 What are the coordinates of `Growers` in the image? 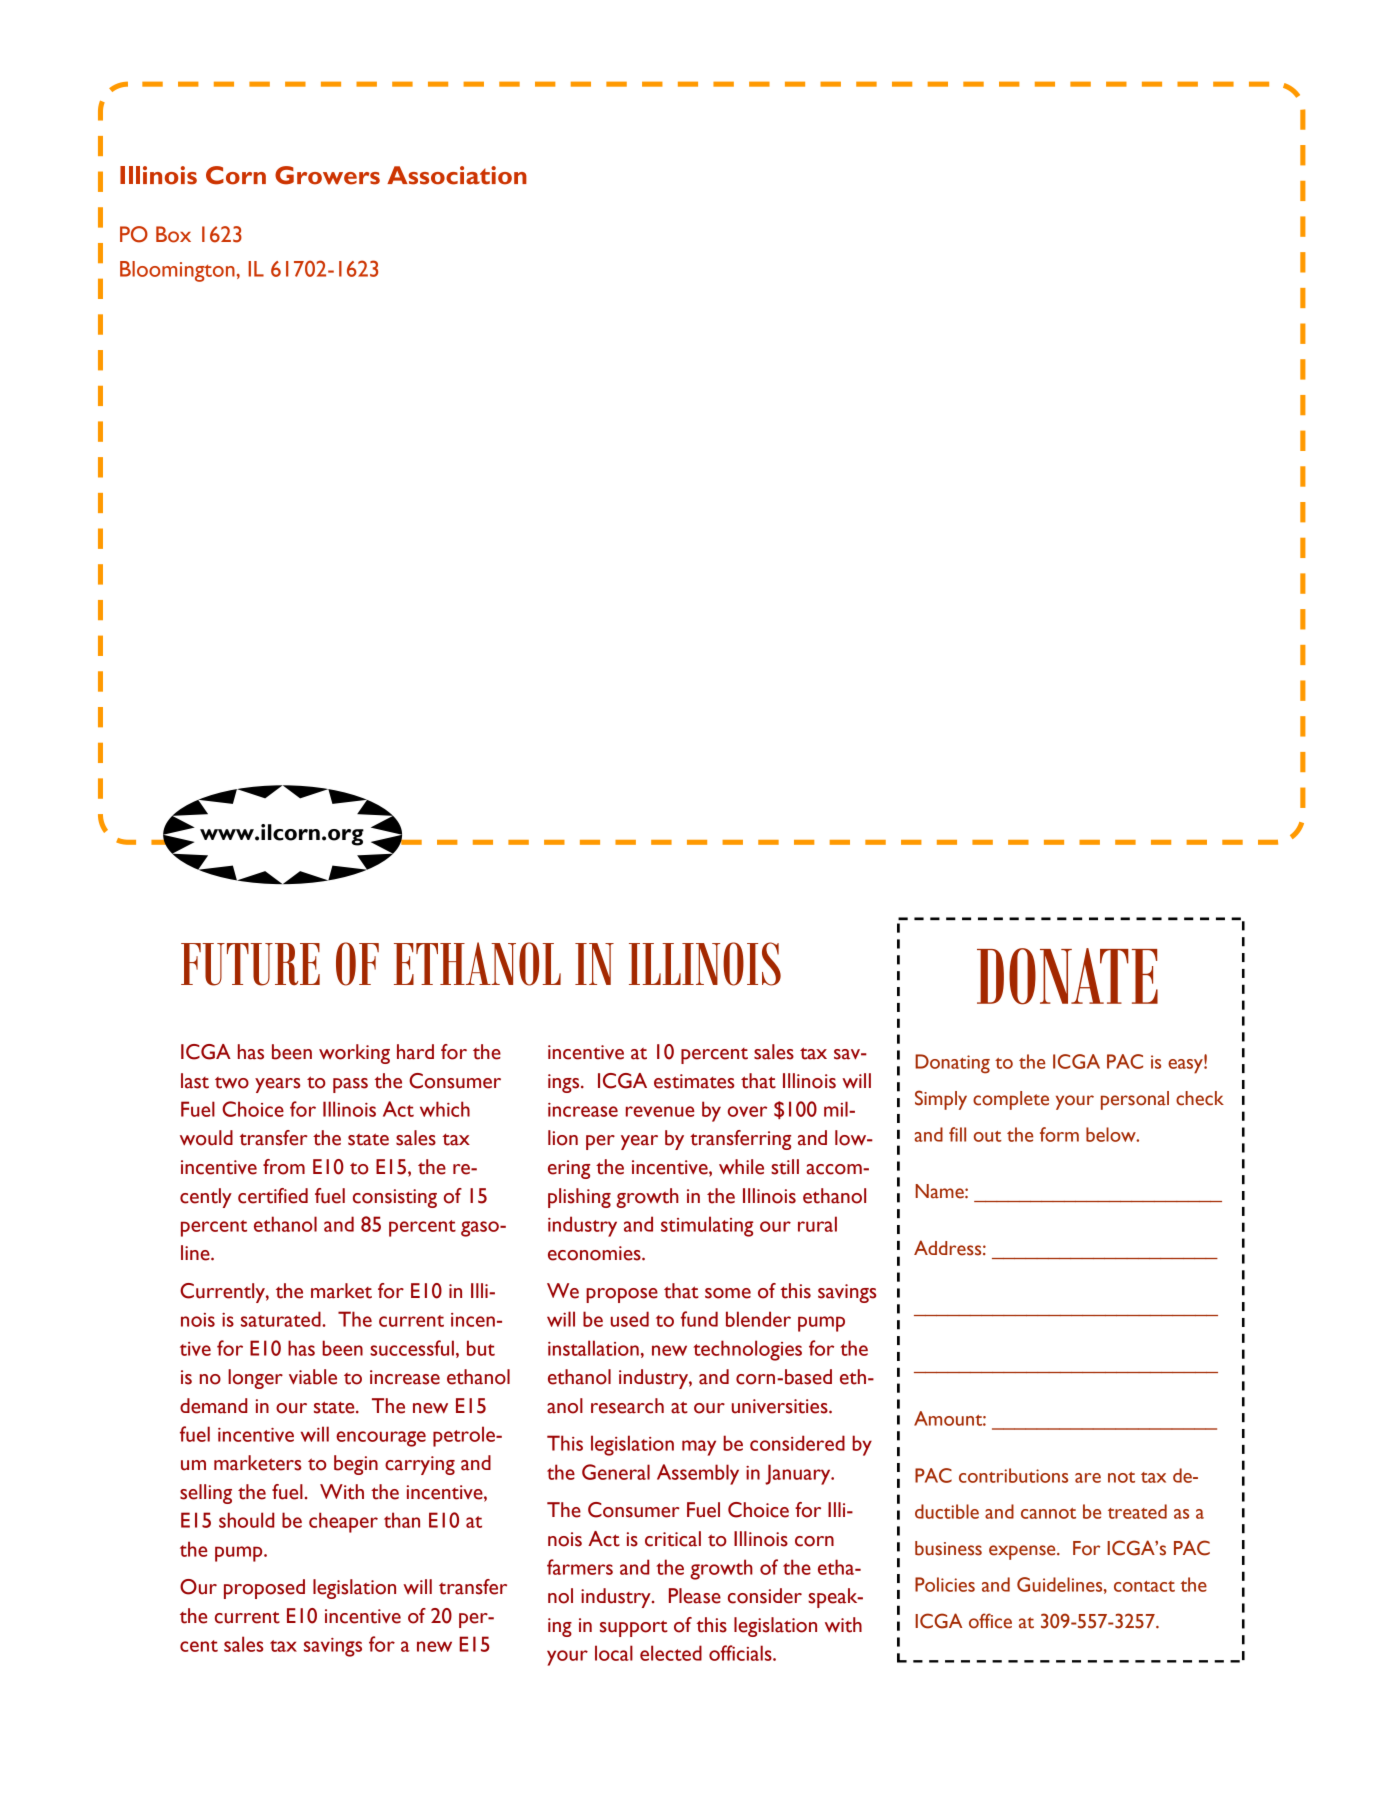 It's located at (327, 175).
